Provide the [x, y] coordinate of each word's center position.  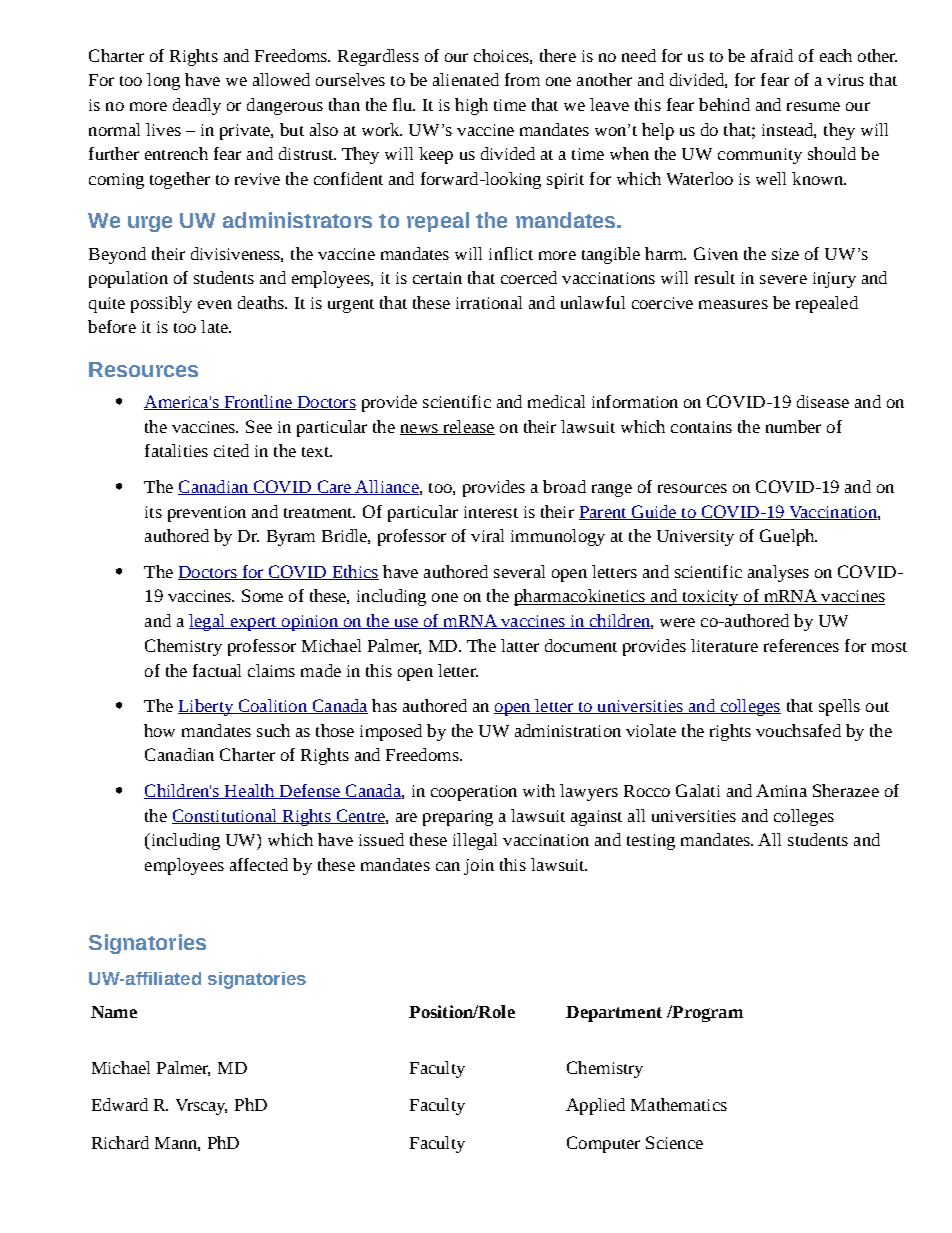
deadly [197, 106]
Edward [120, 1104]
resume [813, 106]
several [519, 571]
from [522, 79]
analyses [778, 573]
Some [262, 595]
